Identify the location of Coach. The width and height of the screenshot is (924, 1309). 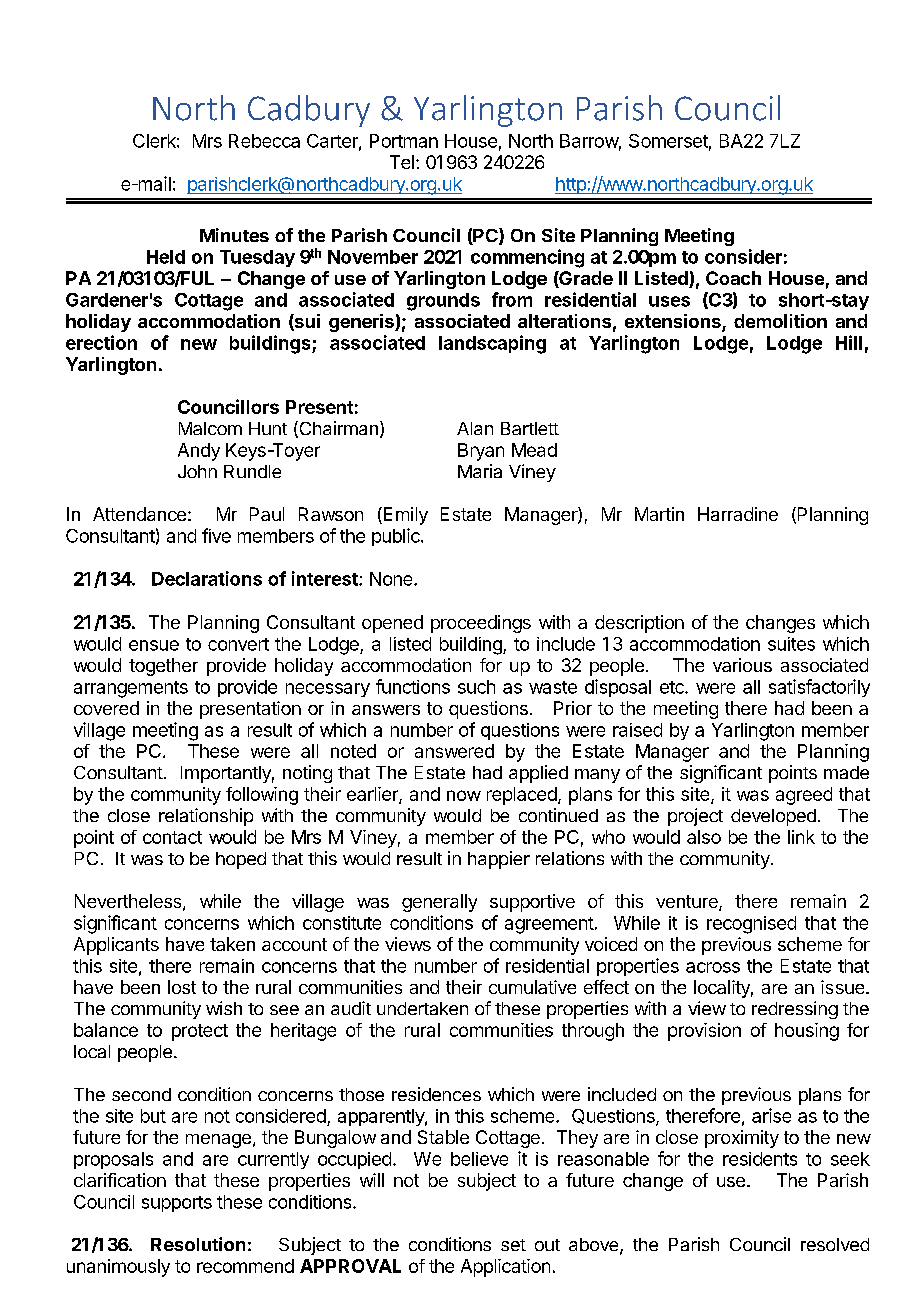
(733, 278).
